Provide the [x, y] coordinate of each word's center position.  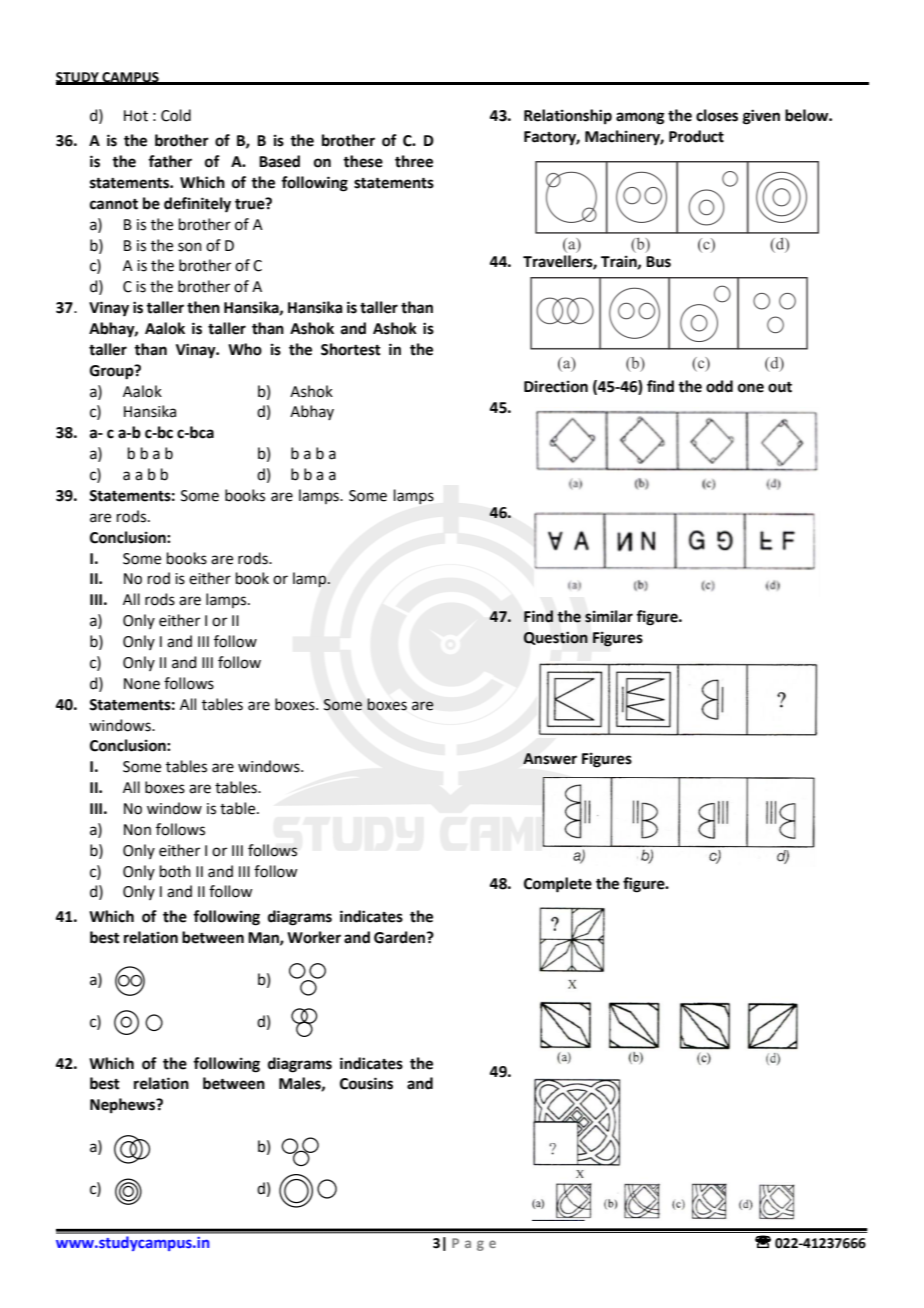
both [175, 871]
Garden [401, 937]
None [142, 684]
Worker [314, 937]
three [414, 161]
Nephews [124, 1106]
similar [609, 616]
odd [719, 386]
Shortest [351, 349]
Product [696, 136]
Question [556, 638]
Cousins [366, 1083]
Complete [558, 885]
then [203, 307]
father [170, 161]
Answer [550, 759]
